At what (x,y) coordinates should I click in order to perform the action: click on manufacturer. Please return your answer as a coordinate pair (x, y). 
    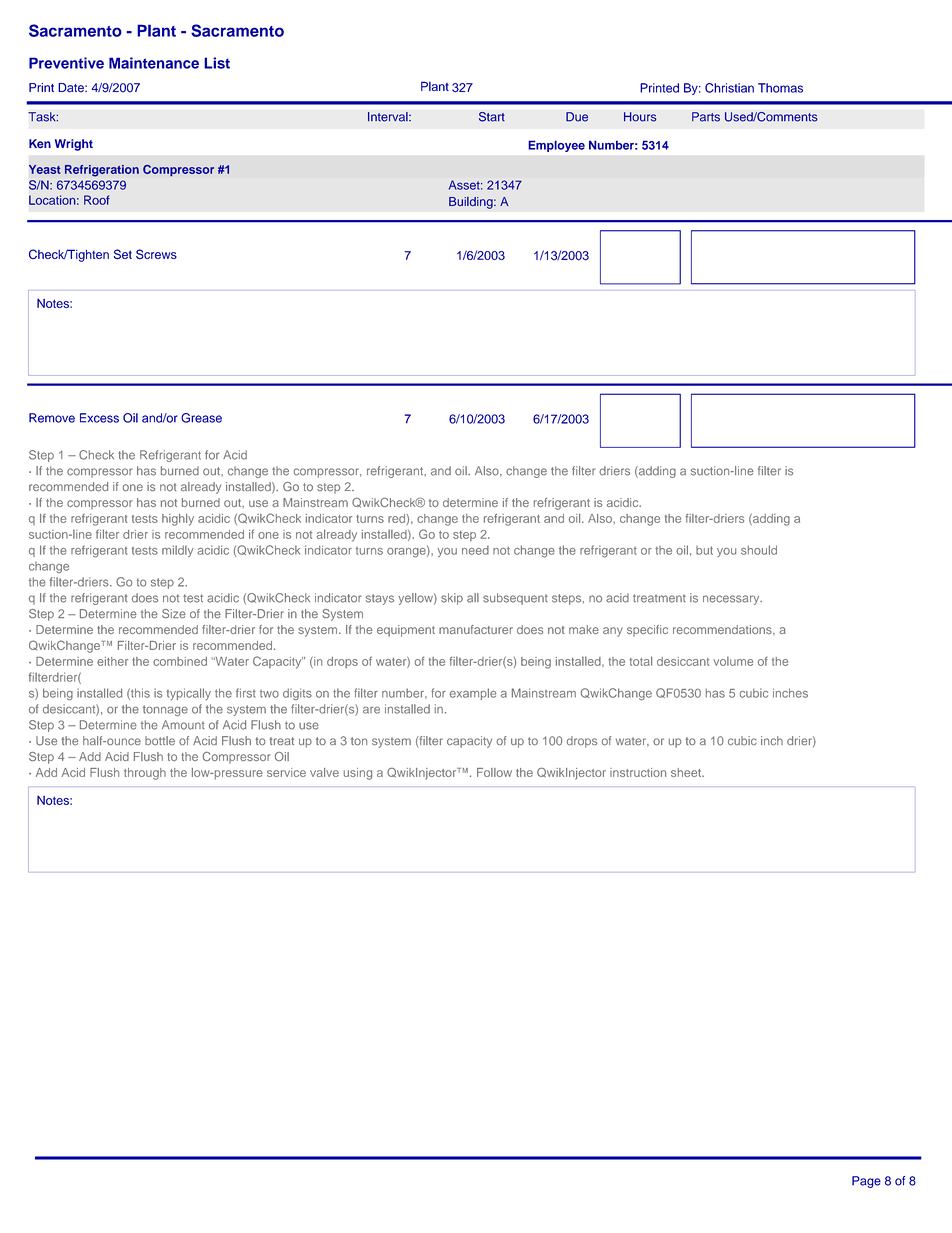
    Looking at the image, I should click on (476, 629).
